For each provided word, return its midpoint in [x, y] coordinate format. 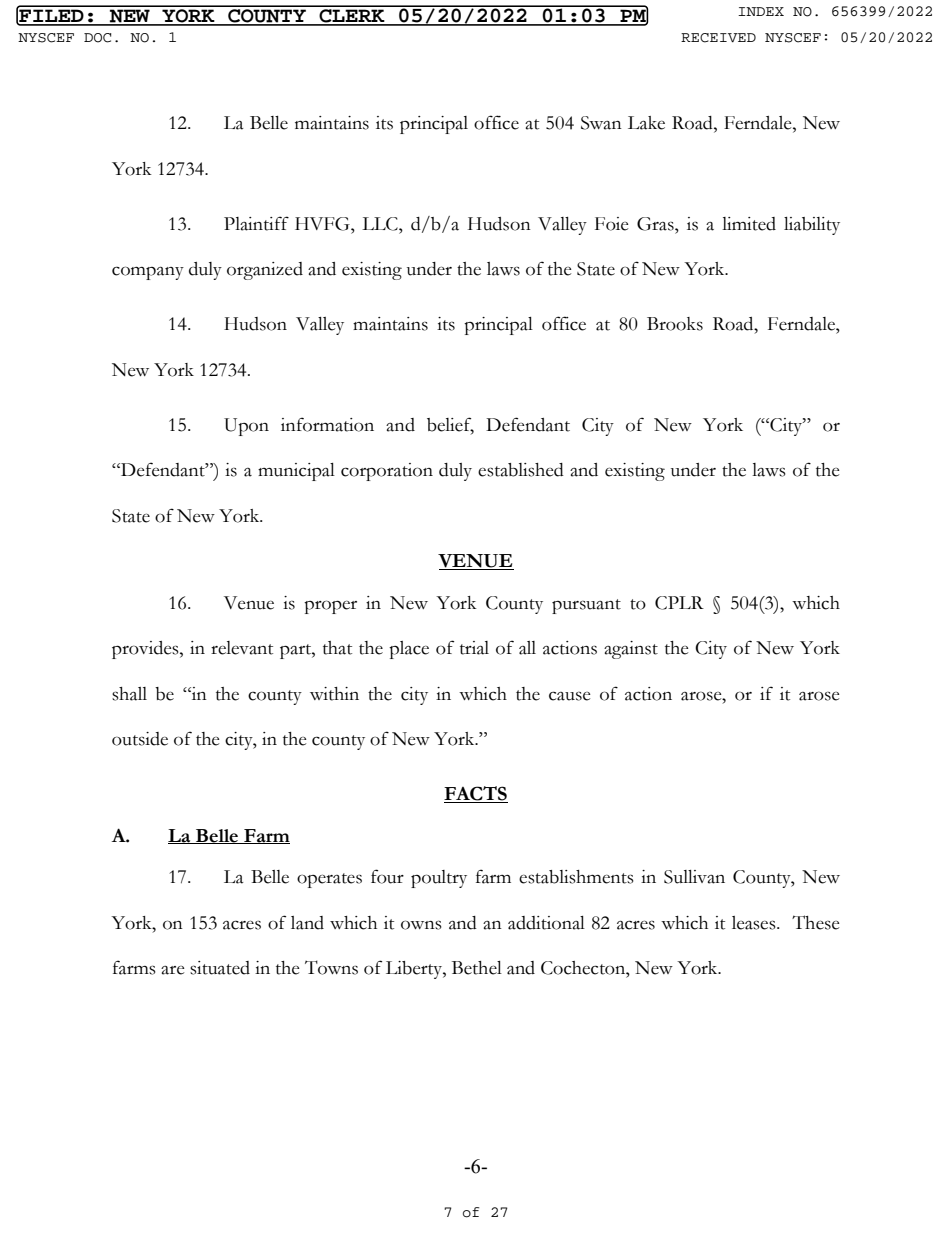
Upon [246, 427]
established [521, 470]
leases [755, 923]
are [173, 970]
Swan [601, 123]
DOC [97, 38]
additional [546, 923]
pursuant [586, 606]
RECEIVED [718, 38]
